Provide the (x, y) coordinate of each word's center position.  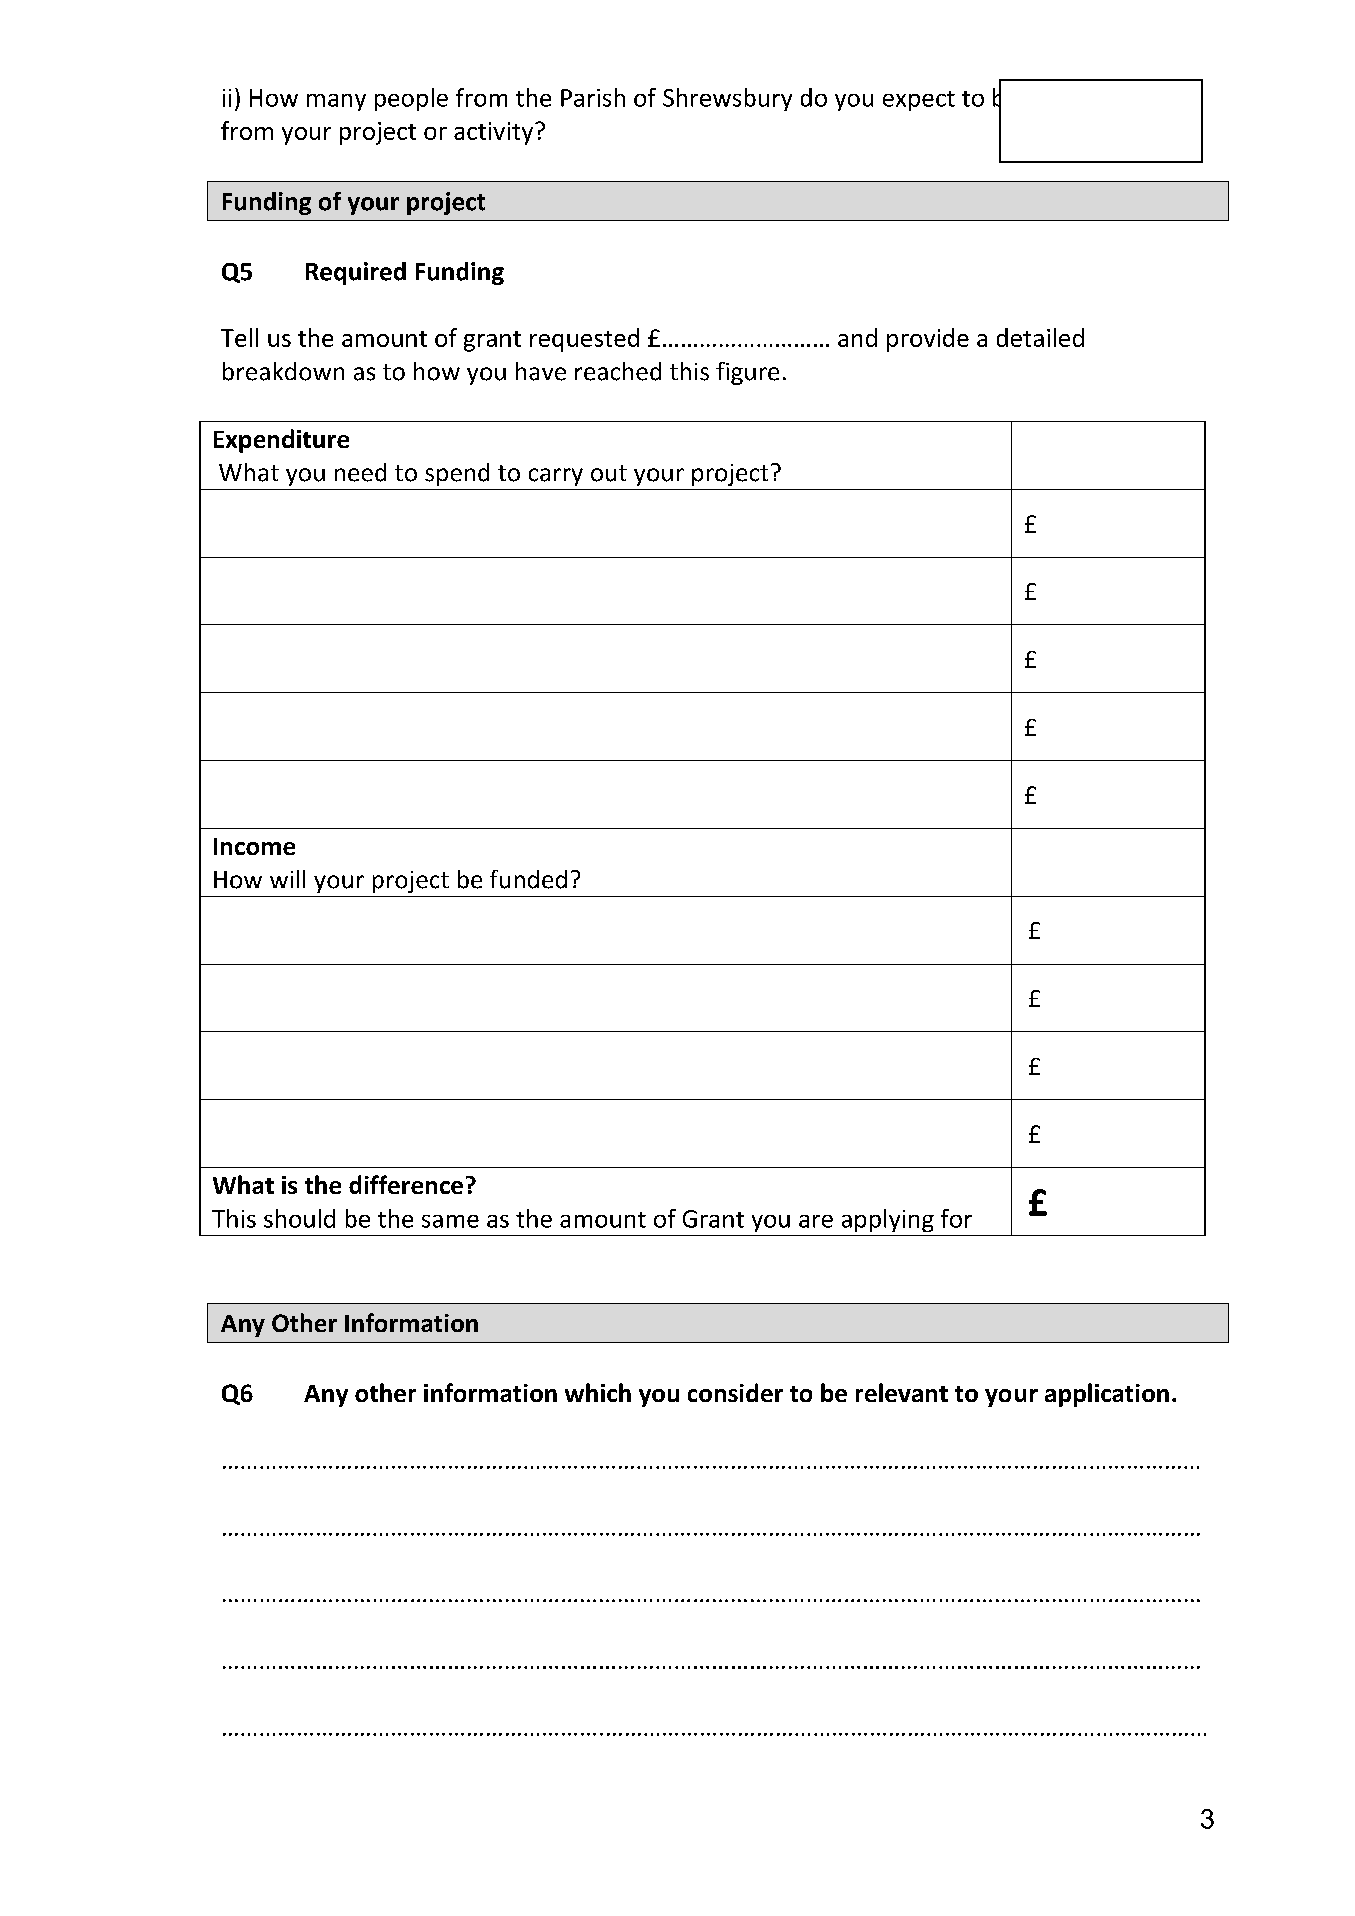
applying (888, 1220)
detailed (1040, 337)
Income (254, 846)
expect (919, 101)
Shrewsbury (727, 99)
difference (406, 1184)
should (299, 1218)
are (816, 1221)
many (336, 102)
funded (528, 879)
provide (928, 340)
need (360, 472)
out (609, 473)
